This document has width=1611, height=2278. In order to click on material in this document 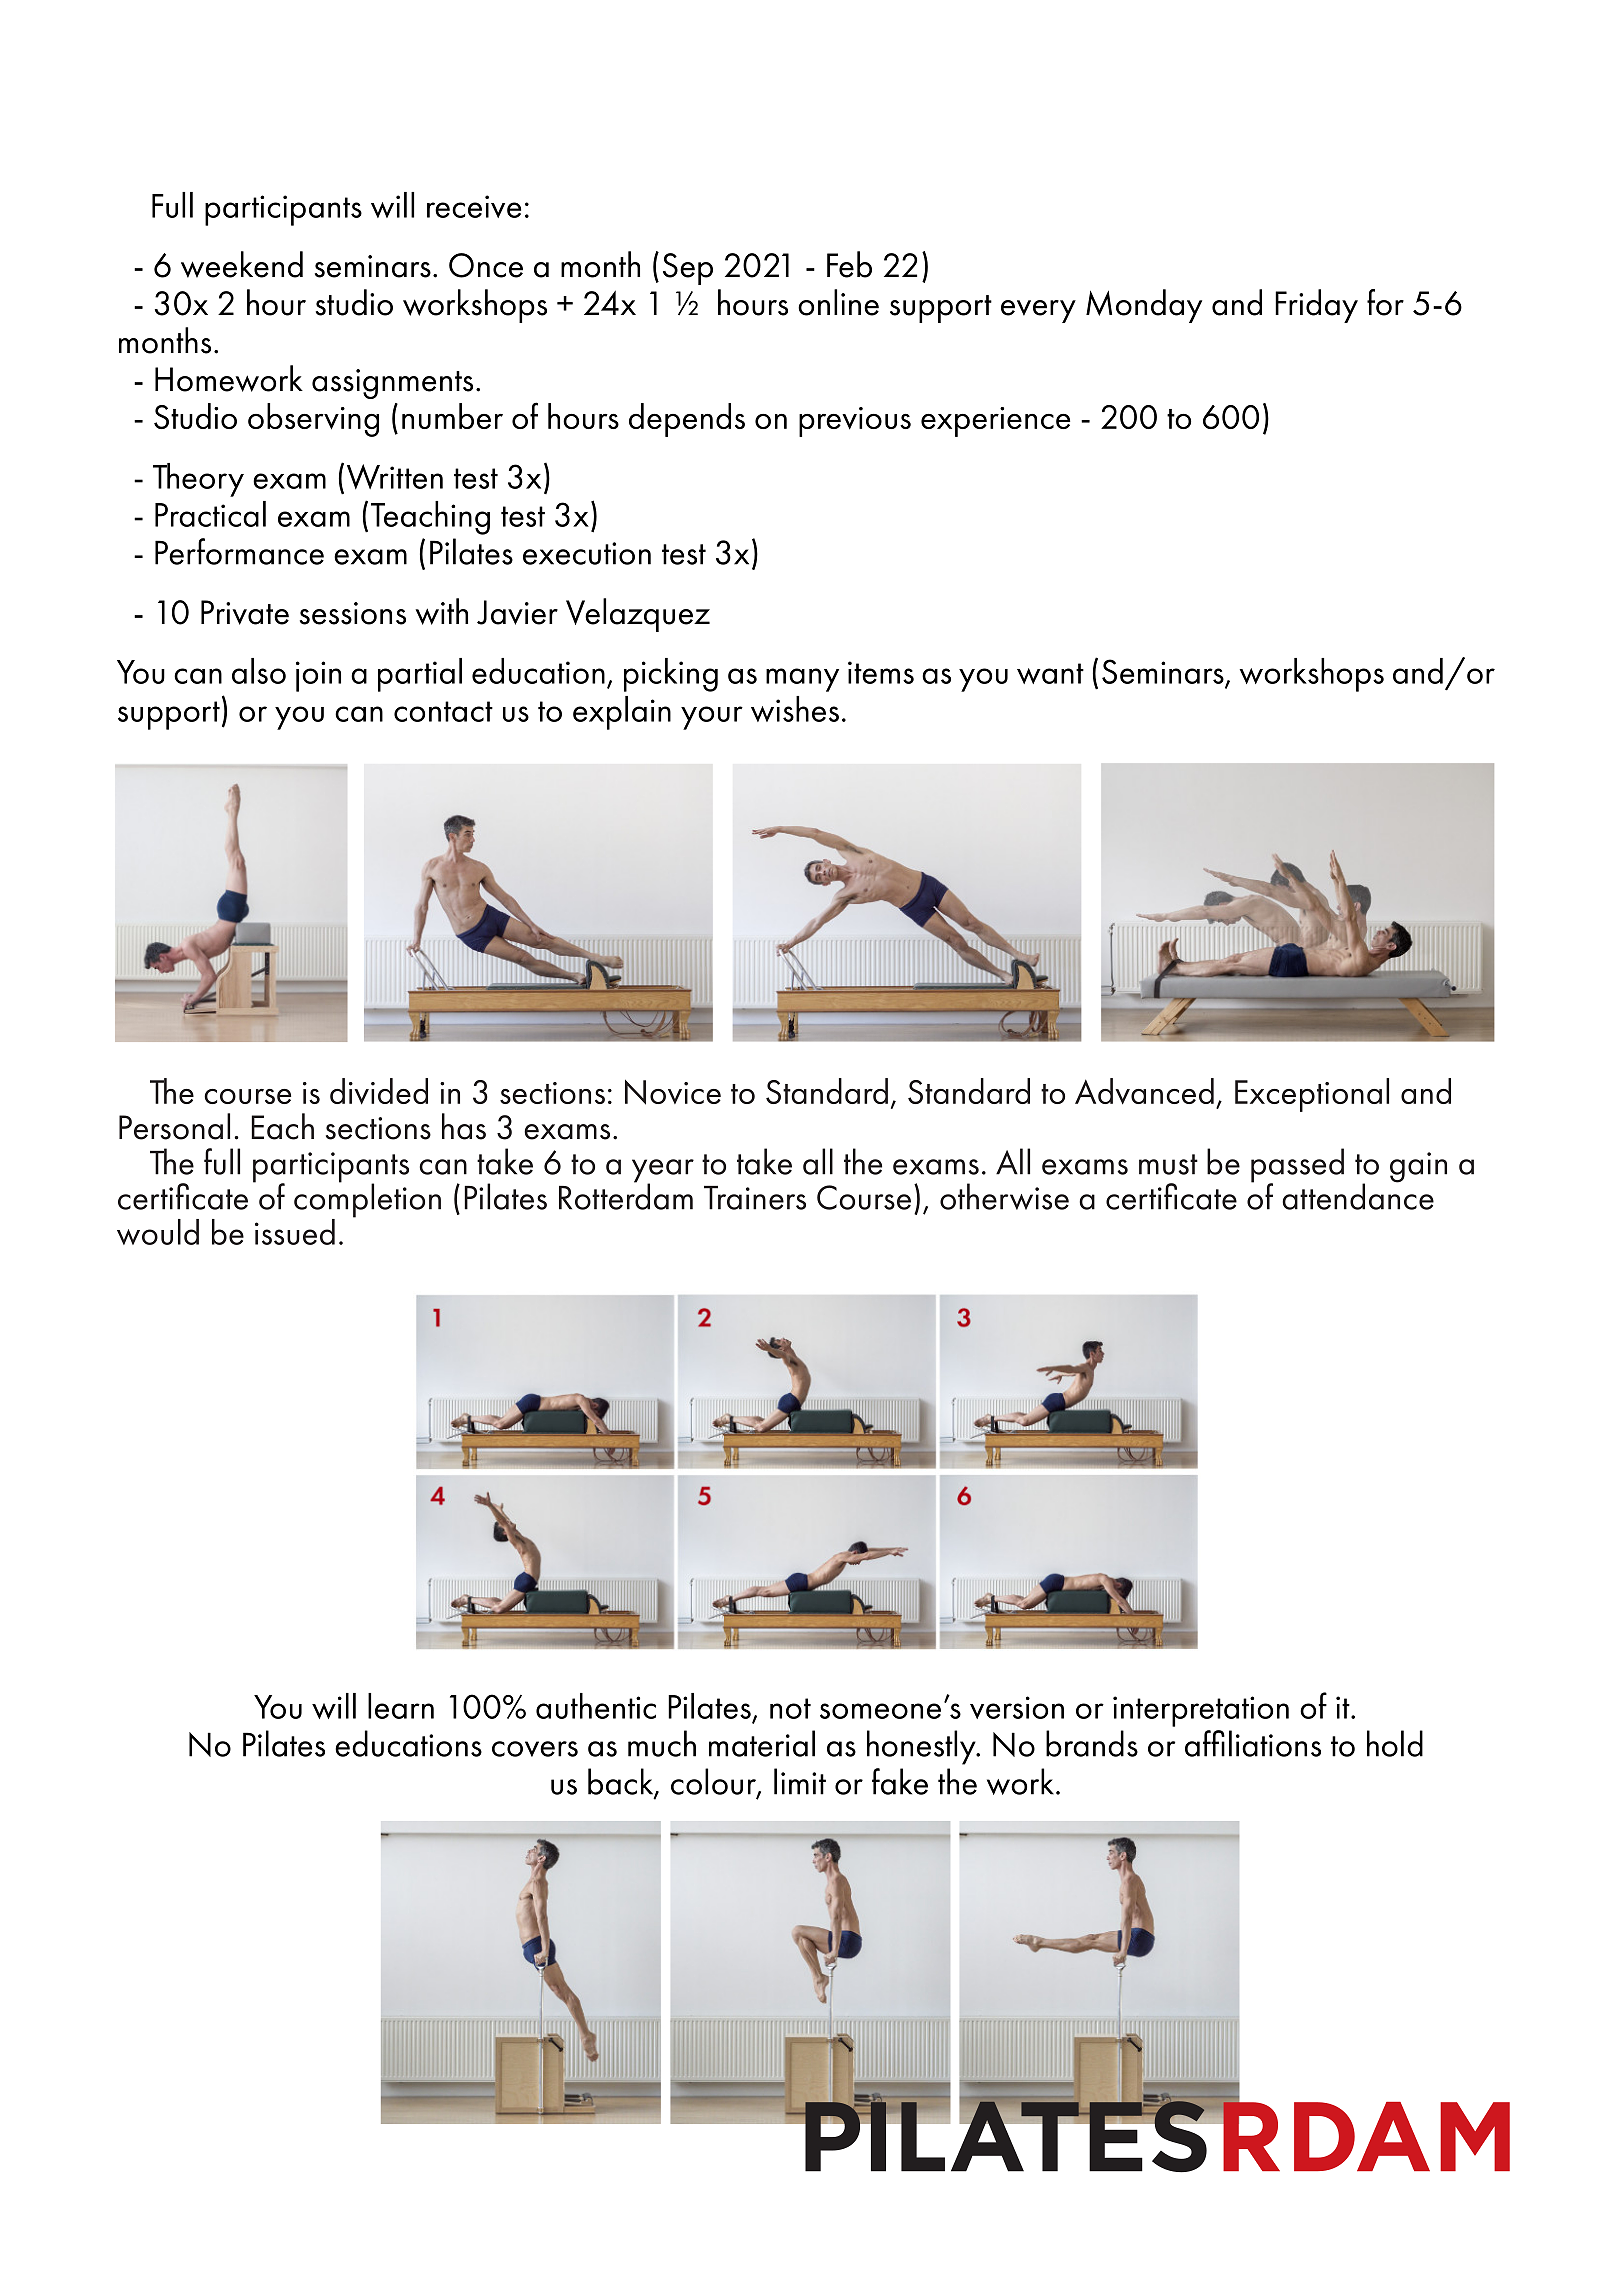, I will do `click(762, 1743)`.
